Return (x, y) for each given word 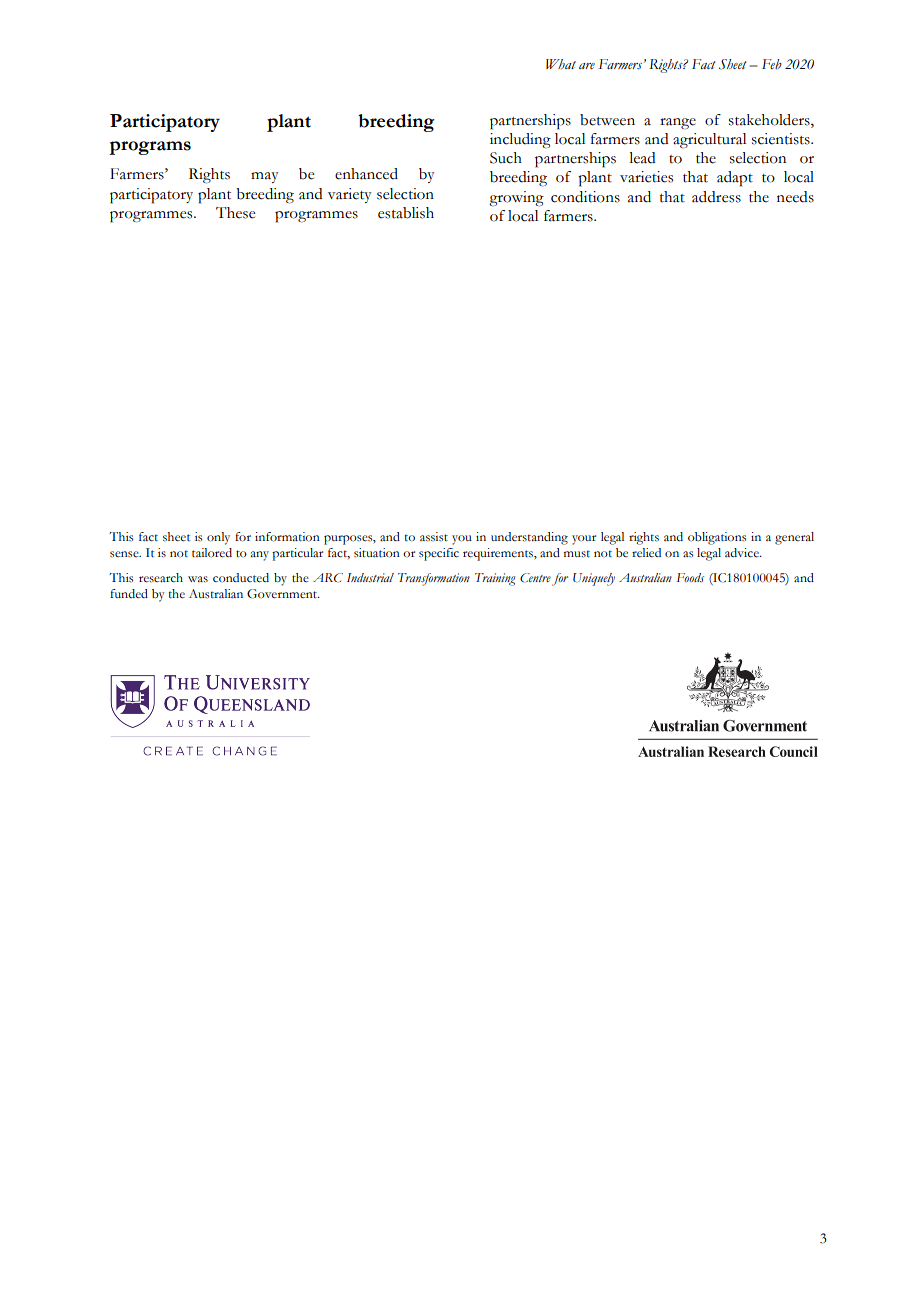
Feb (772, 64)
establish (406, 213)
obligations (717, 538)
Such (506, 158)
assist (434, 537)
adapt (735, 179)
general (794, 538)
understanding (529, 538)
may (264, 177)
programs (150, 148)
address (716, 197)
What (561, 64)
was (198, 579)
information (287, 537)
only (218, 538)
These (235, 213)
